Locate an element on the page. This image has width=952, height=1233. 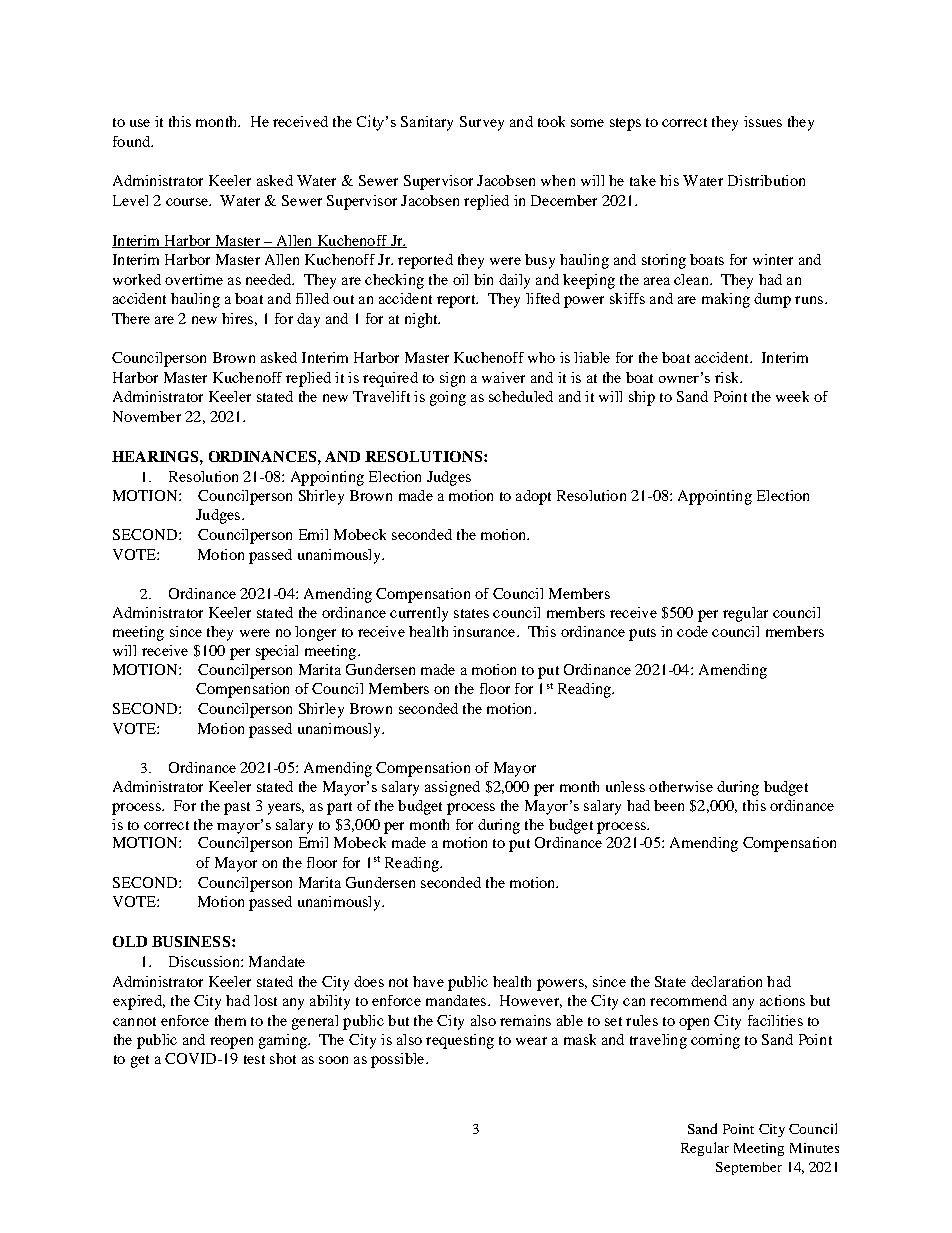
special is located at coordinates (277, 652).
